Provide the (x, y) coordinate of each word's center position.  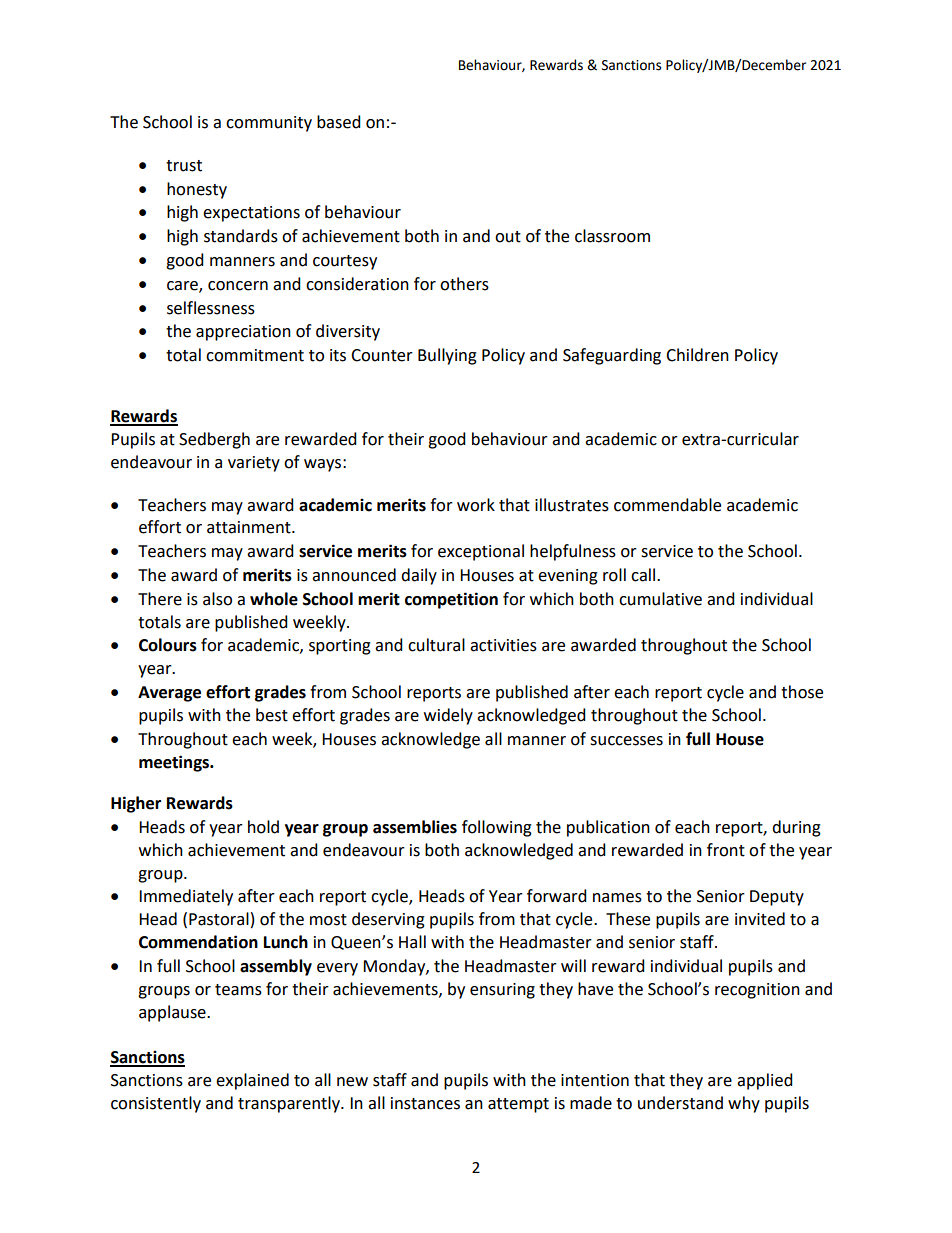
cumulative (660, 599)
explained (252, 1081)
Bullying (447, 356)
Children (697, 355)
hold (263, 827)
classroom (612, 236)
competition (451, 600)
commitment (255, 355)
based (339, 122)
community (269, 124)
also (217, 599)
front (726, 850)
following (497, 828)
